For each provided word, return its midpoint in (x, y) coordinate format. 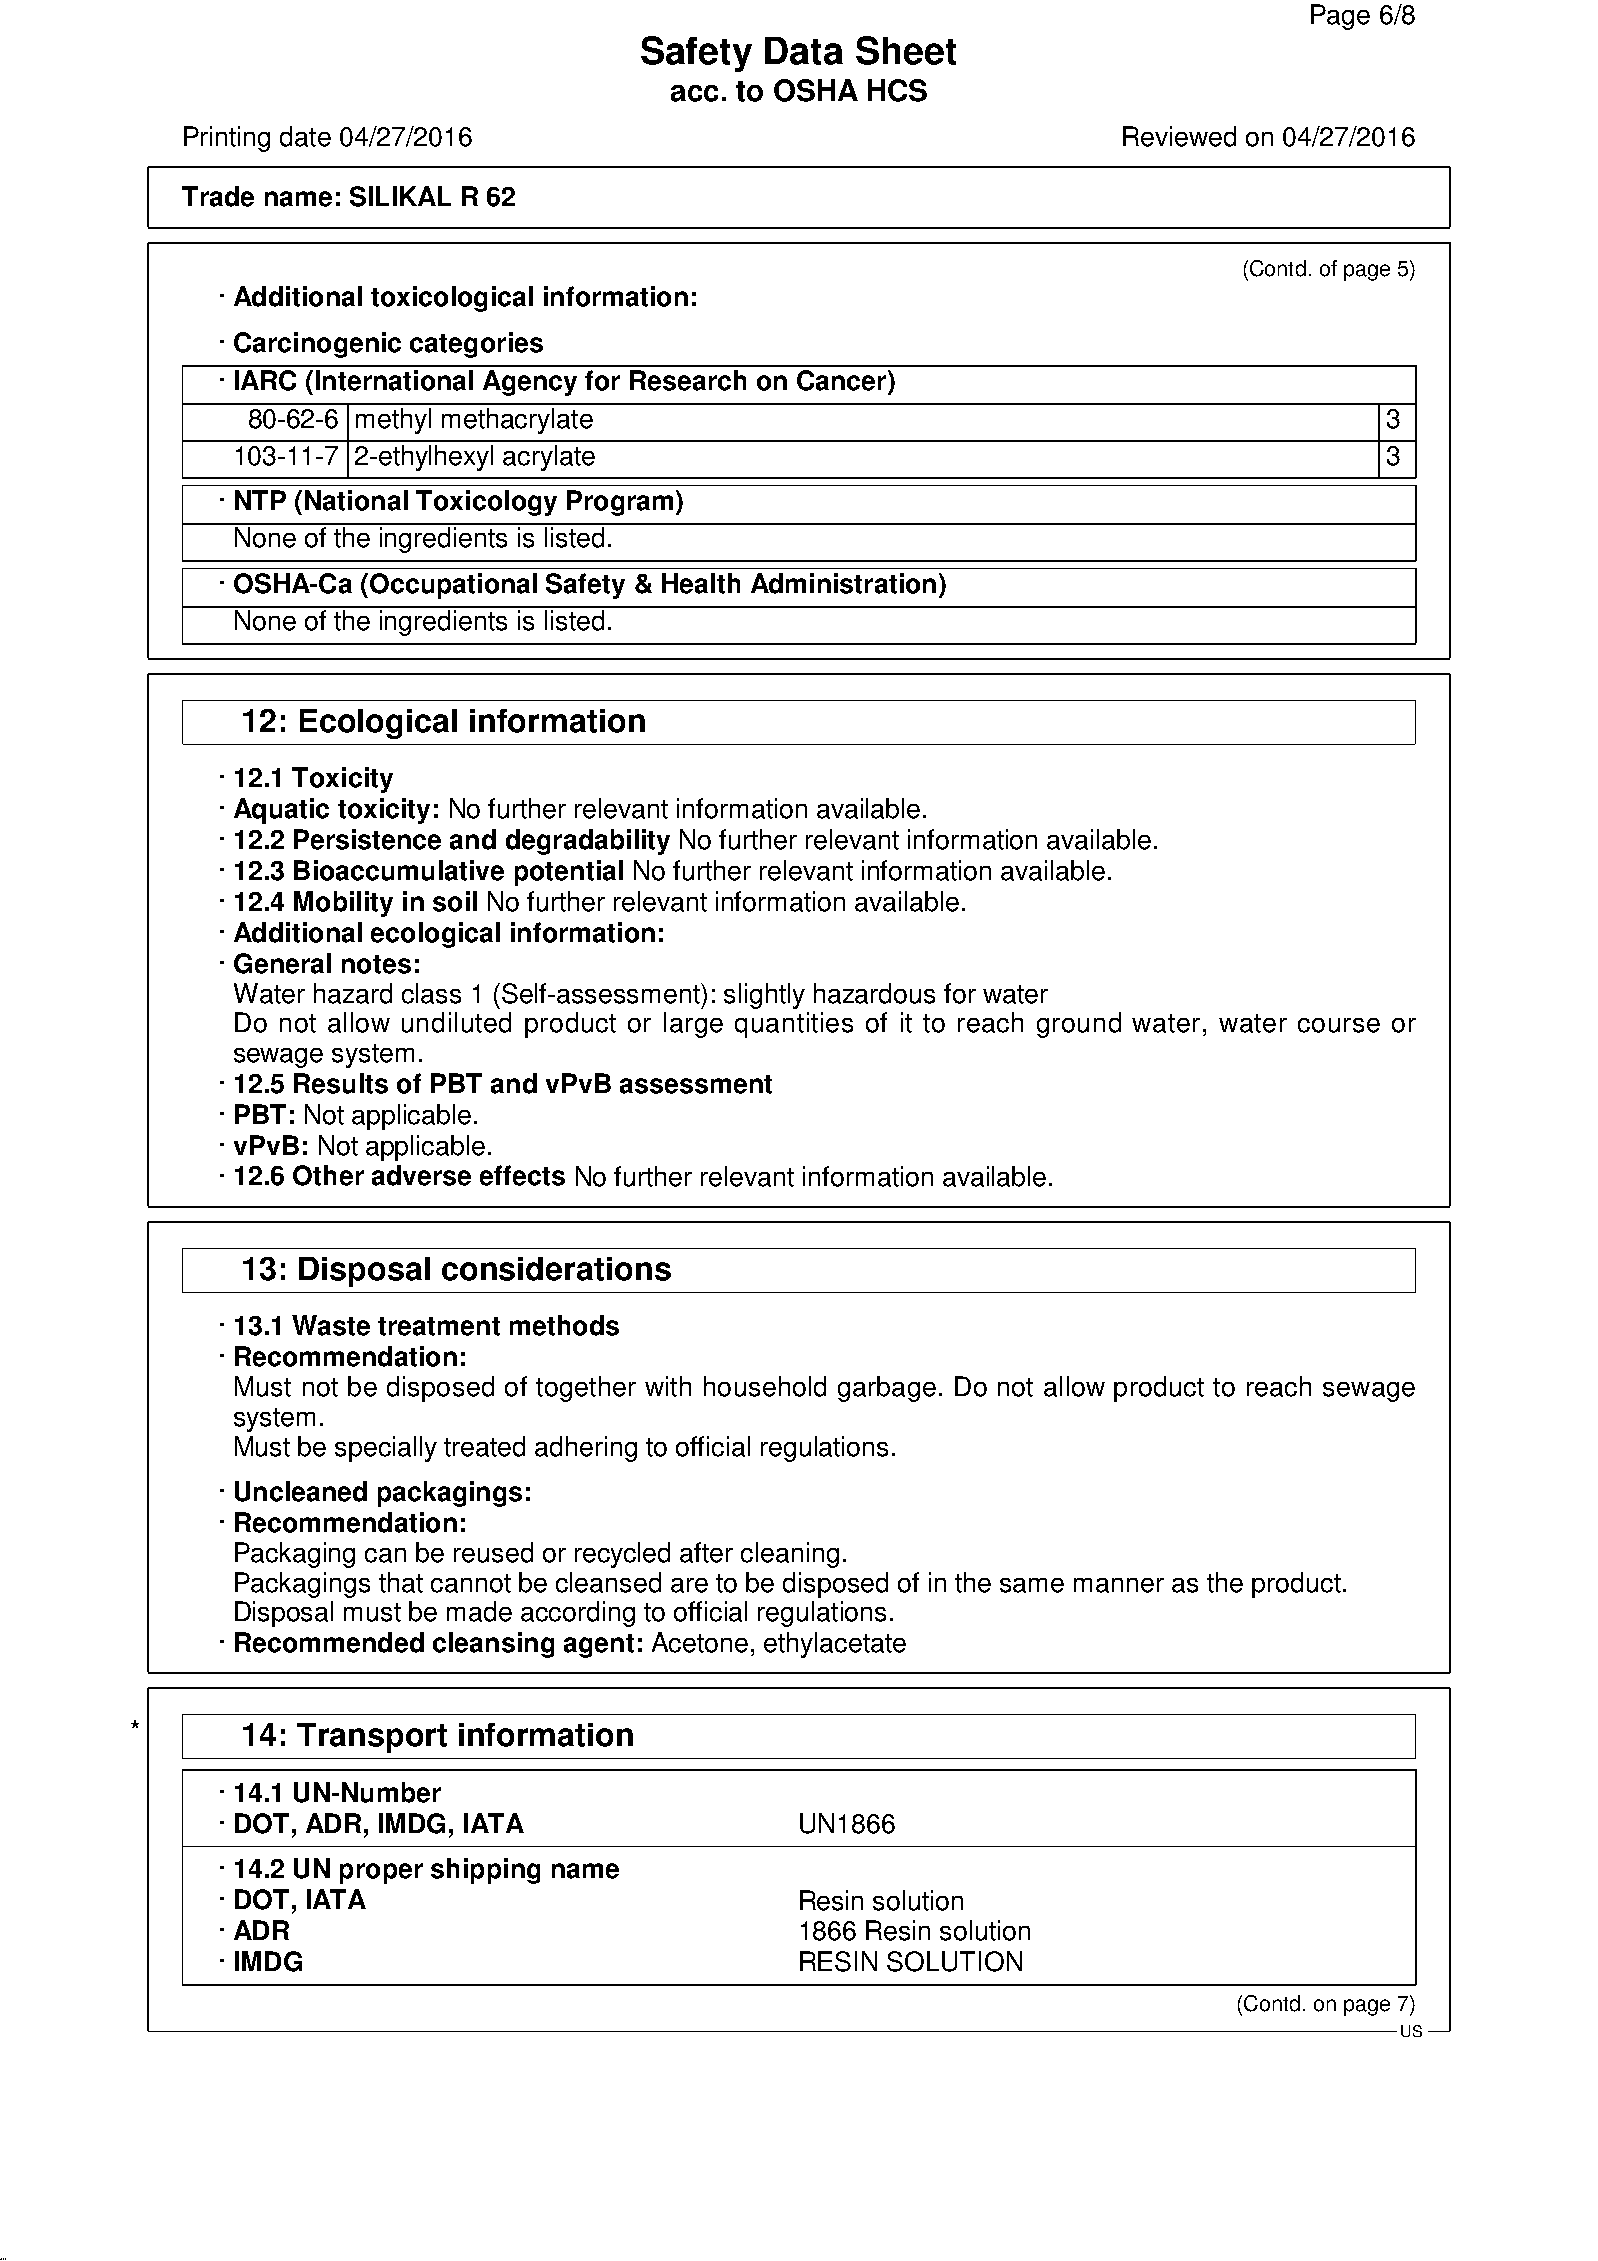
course (1339, 1025)
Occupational (453, 586)
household (765, 1386)
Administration (843, 583)
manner (1119, 1585)
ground (1079, 1025)
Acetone (700, 1642)
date (305, 136)
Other (328, 1175)
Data (804, 51)
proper (381, 1873)
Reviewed (1179, 136)
